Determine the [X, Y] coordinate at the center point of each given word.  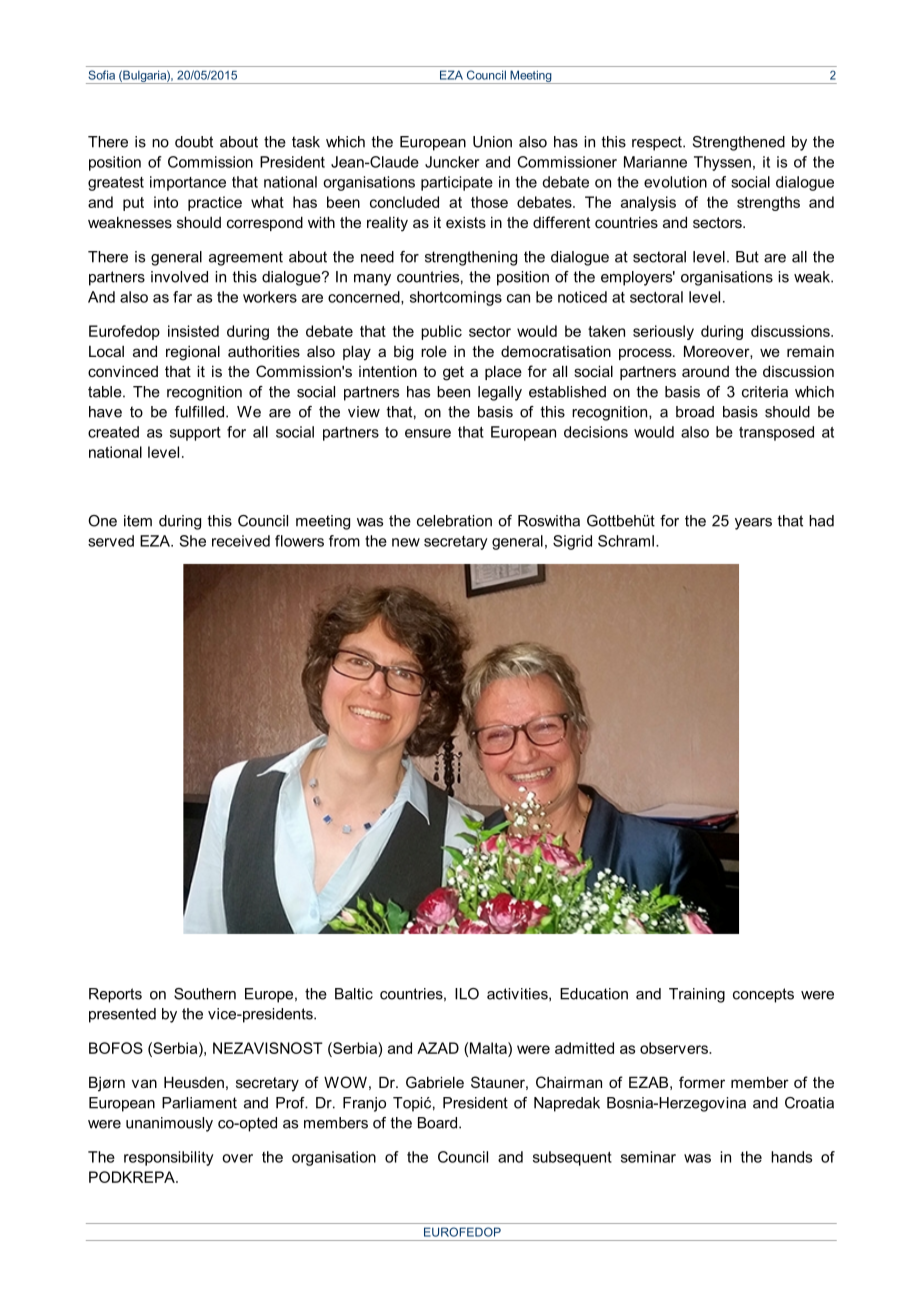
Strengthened [739, 143]
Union [492, 142]
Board [439, 1123]
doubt [194, 142]
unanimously [169, 1124]
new [406, 542]
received [241, 541]
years [753, 524]
